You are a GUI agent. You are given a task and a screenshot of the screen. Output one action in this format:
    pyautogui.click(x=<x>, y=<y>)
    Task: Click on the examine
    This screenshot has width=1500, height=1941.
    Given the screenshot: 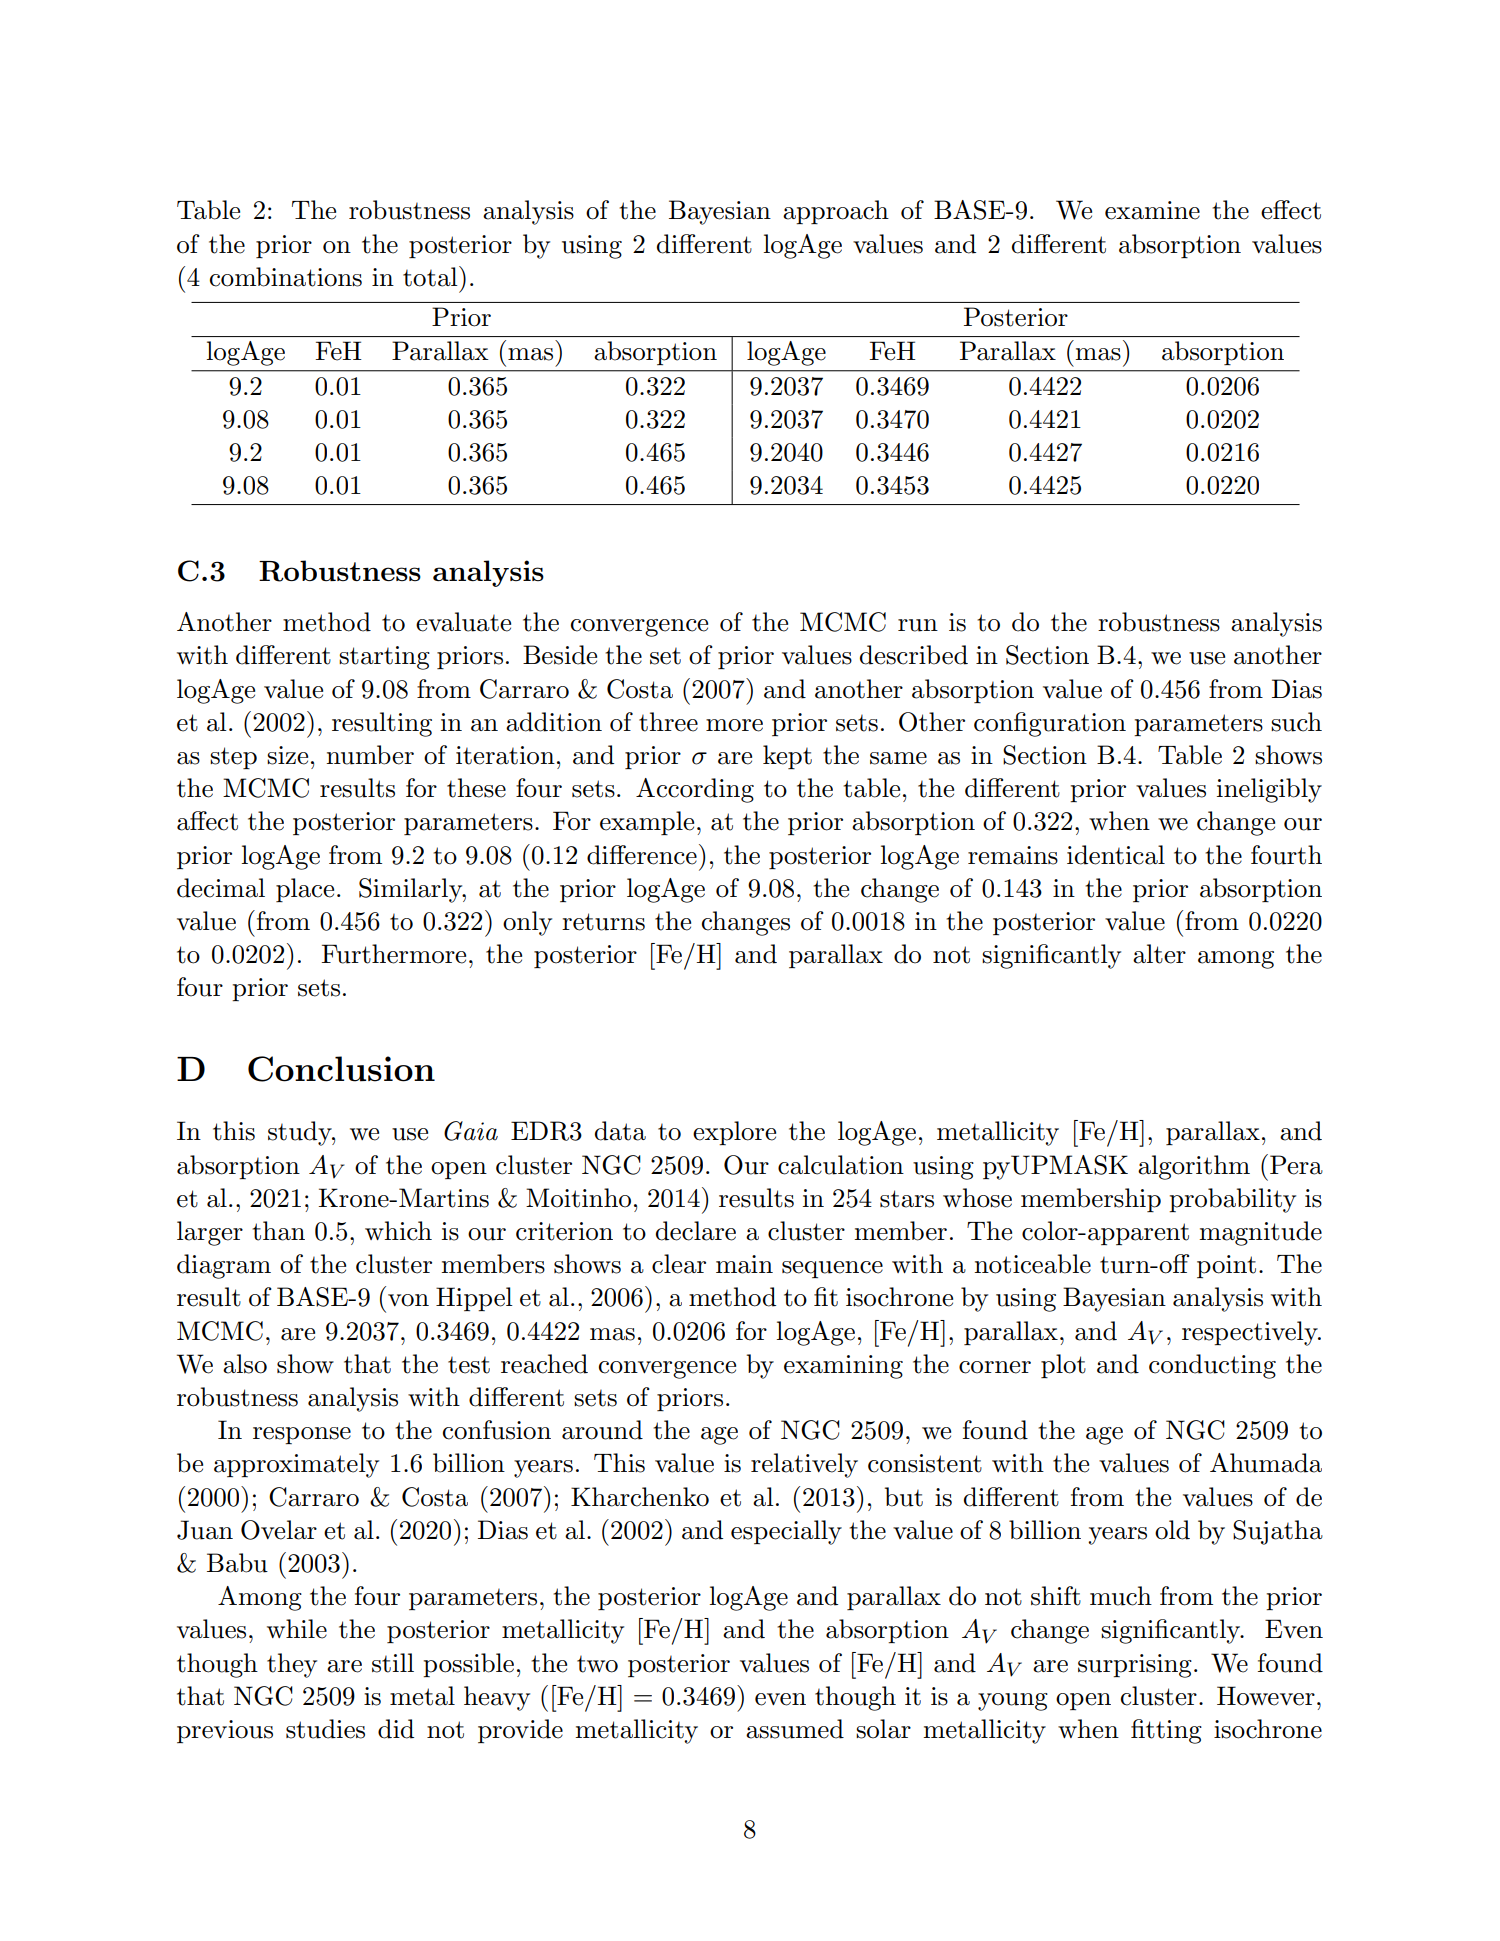 What is the action you would take?
    pyautogui.click(x=1152, y=210)
